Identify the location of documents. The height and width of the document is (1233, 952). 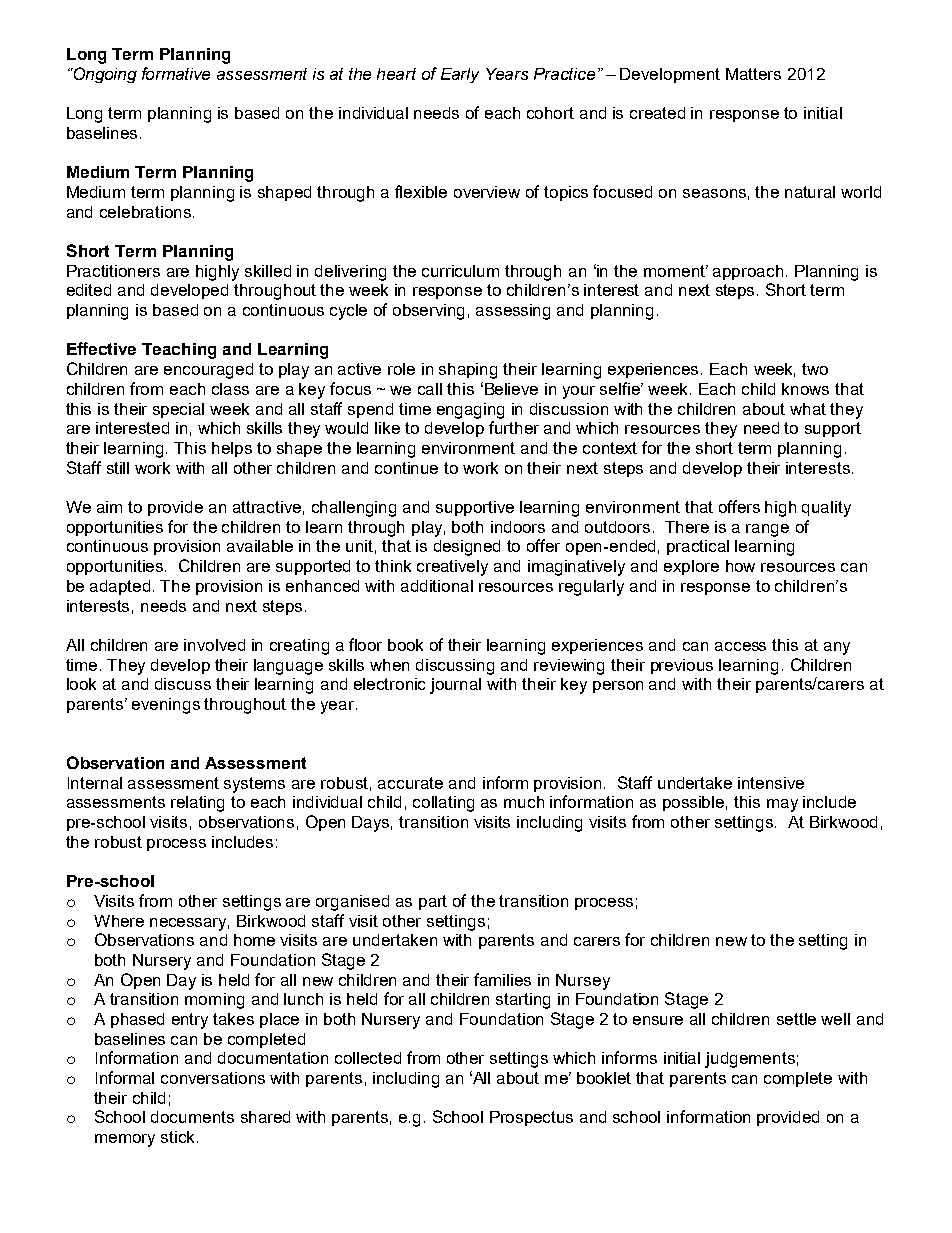
(192, 1117).
